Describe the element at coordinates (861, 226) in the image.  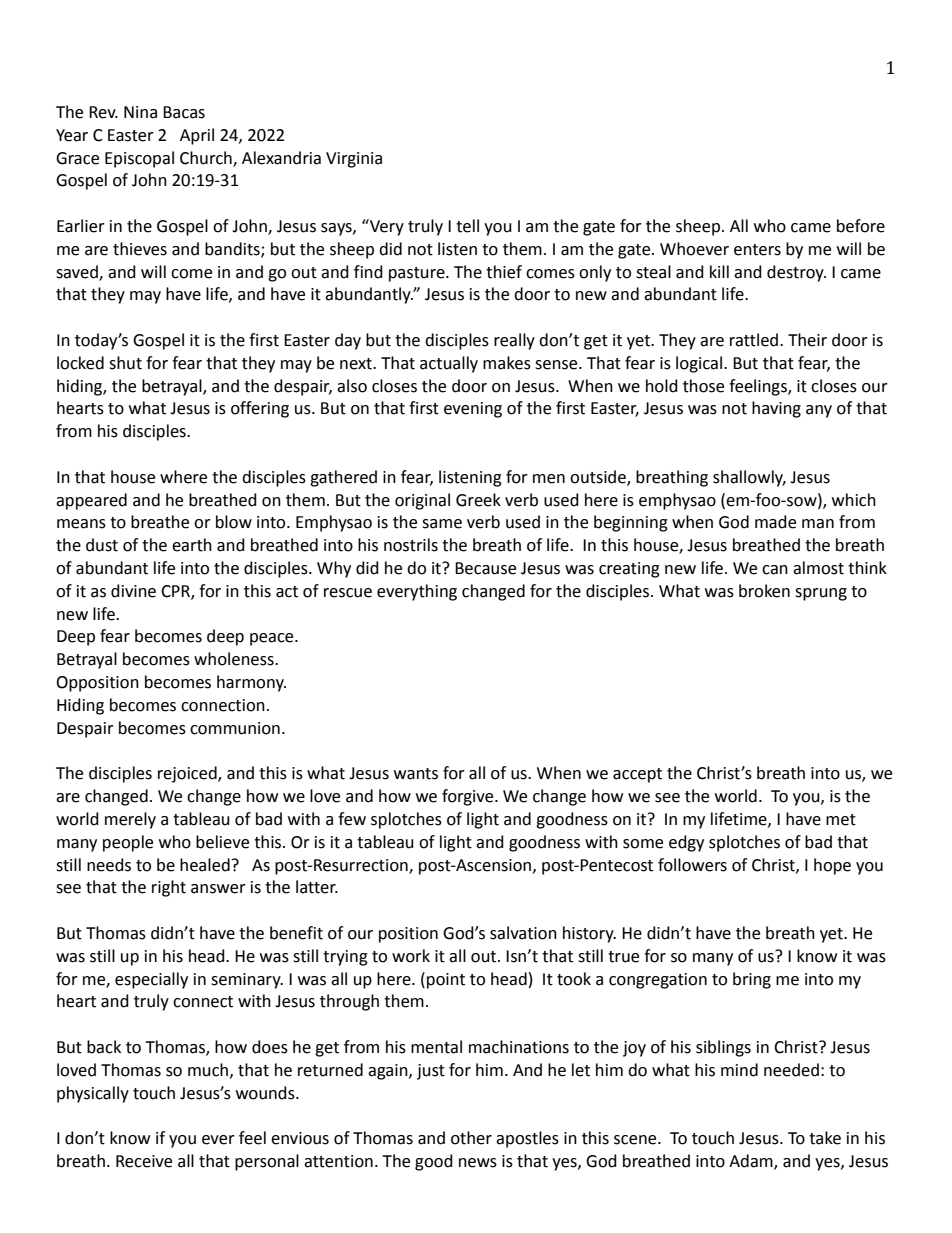
I see `before` at that location.
